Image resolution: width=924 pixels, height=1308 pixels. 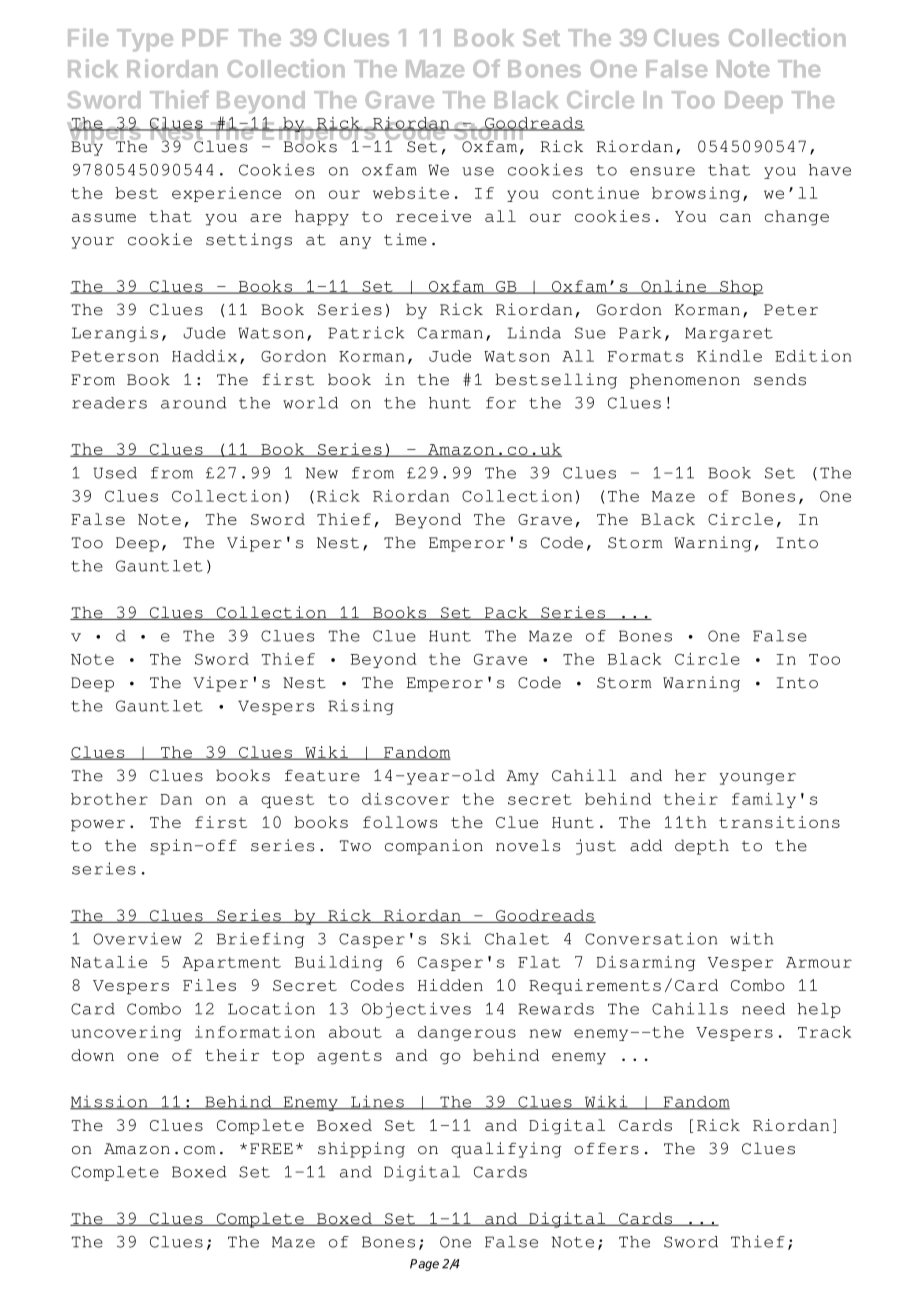 I want to click on Overview, so click(x=137, y=938).
